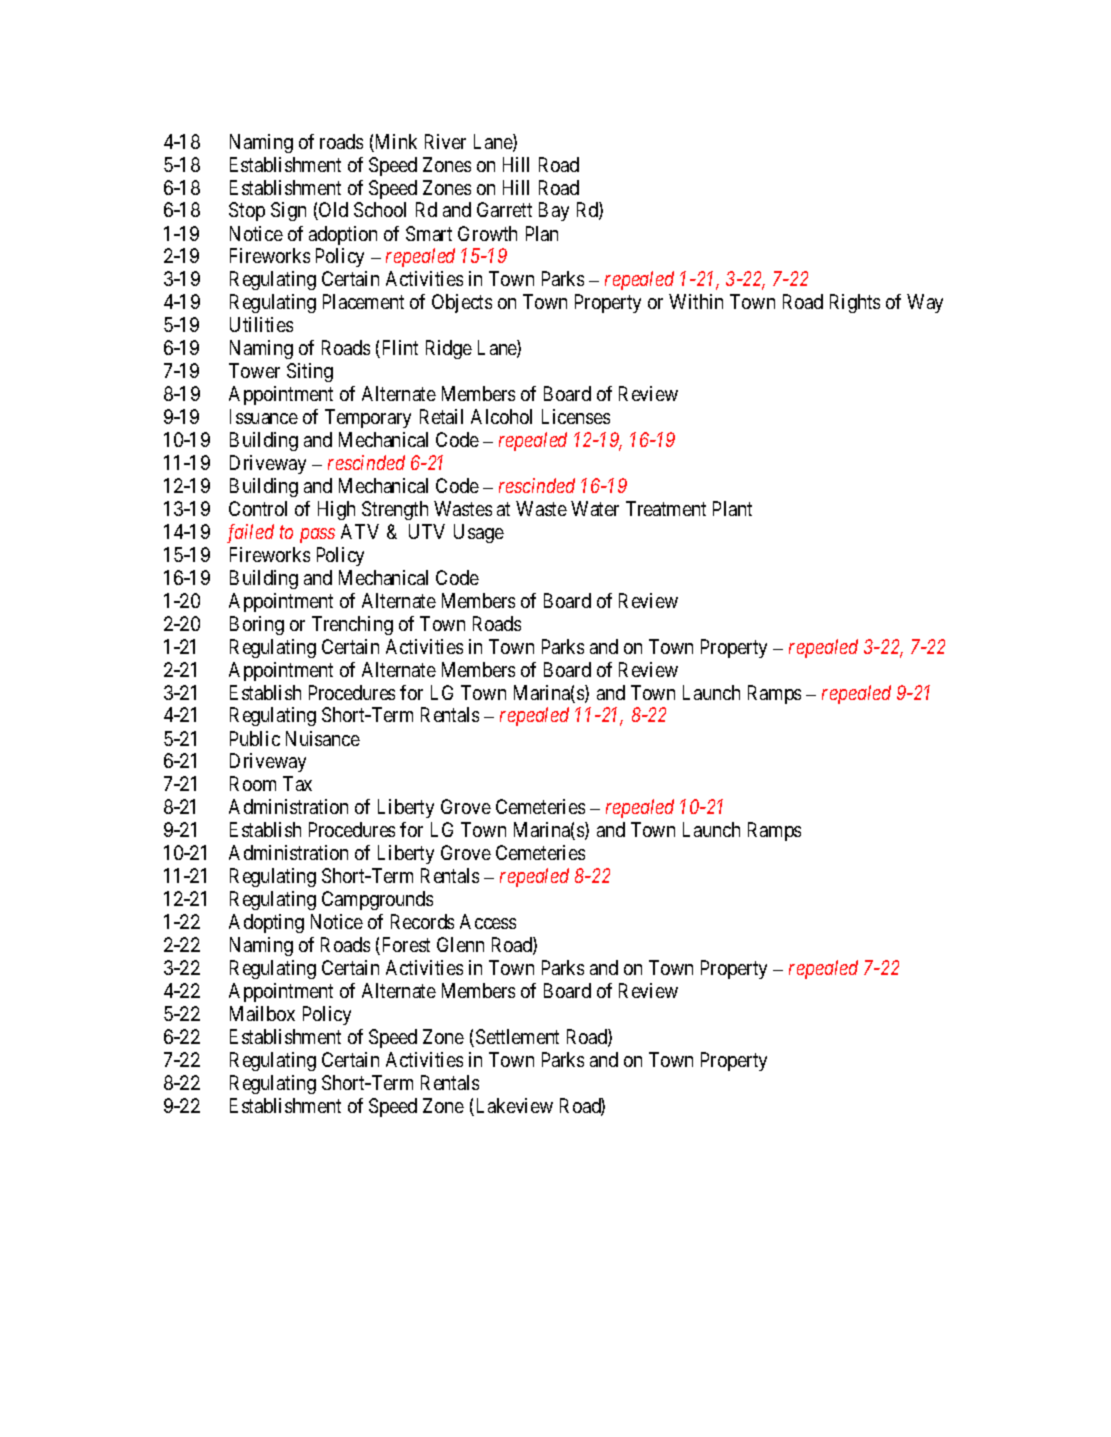 This screenshot has height=1437, width=1111. Describe the element at coordinates (855, 303) in the screenshot. I see `Rights` at that location.
